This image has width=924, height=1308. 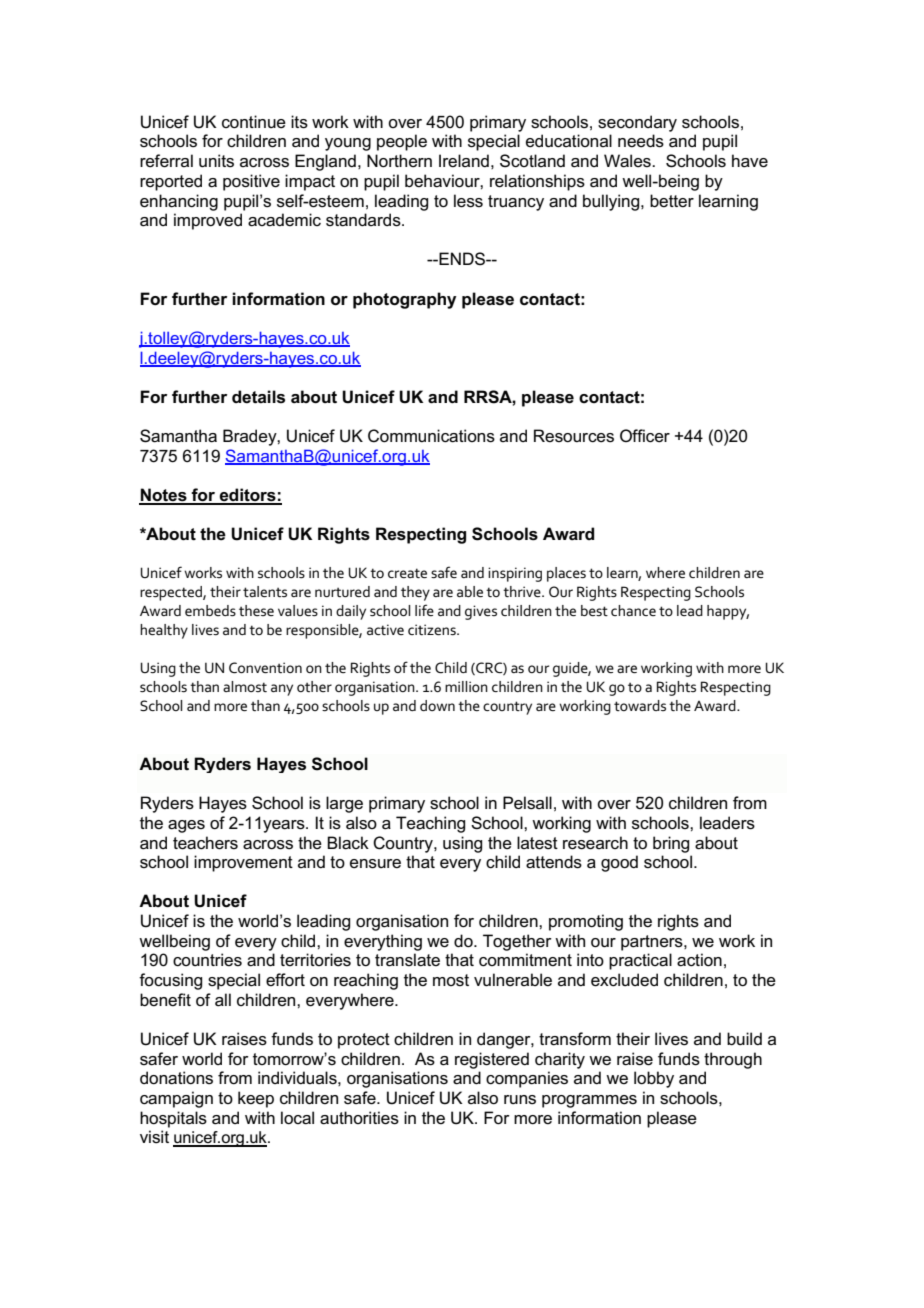 What do you see at coordinates (256, 1099) in the image?
I see `keep` at bounding box center [256, 1099].
